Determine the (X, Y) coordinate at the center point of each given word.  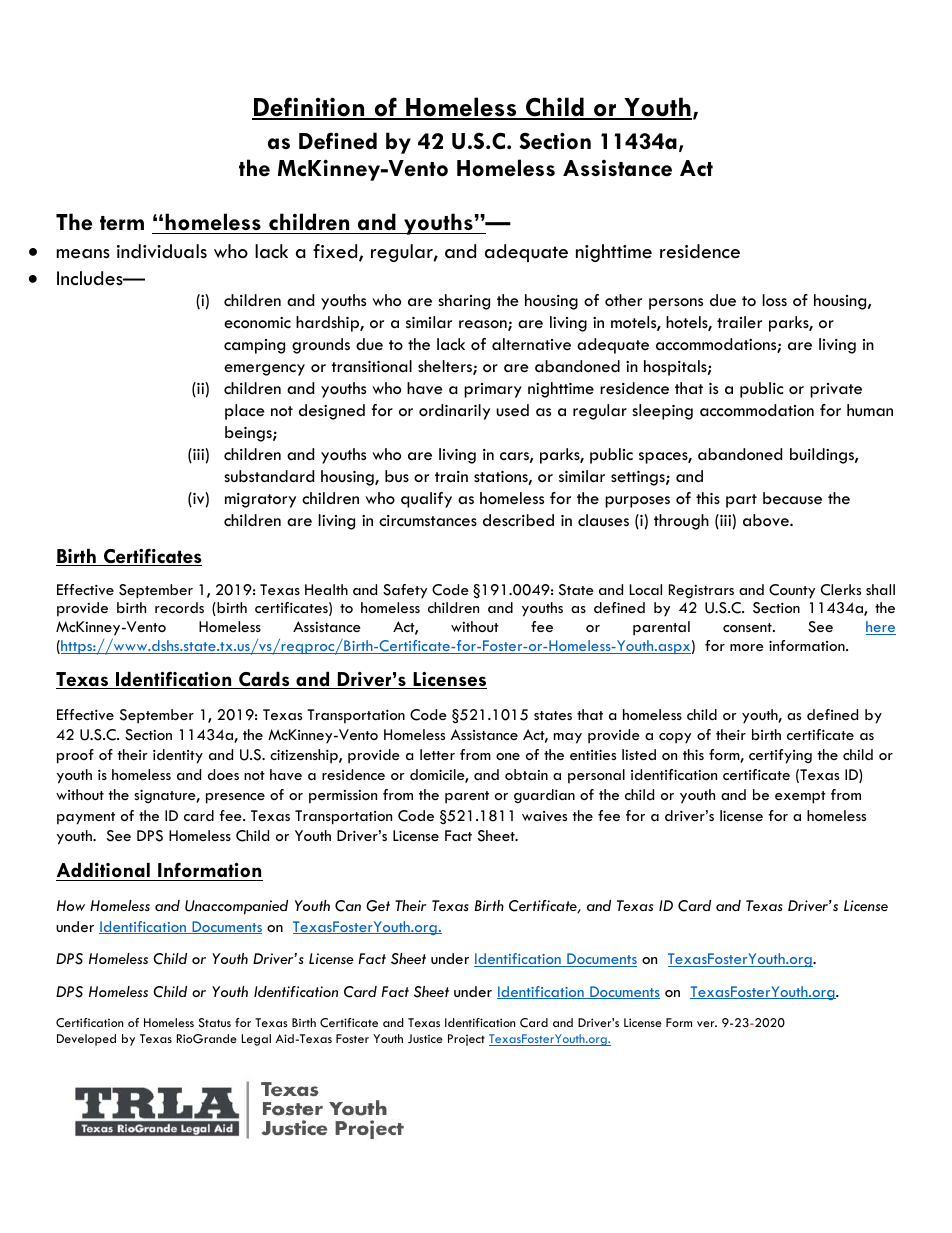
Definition (309, 108)
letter (437, 754)
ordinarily (454, 412)
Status (215, 1023)
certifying (780, 756)
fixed (336, 252)
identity (178, 756)
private (836, 390)
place (245, 412)
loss (774, 300)
